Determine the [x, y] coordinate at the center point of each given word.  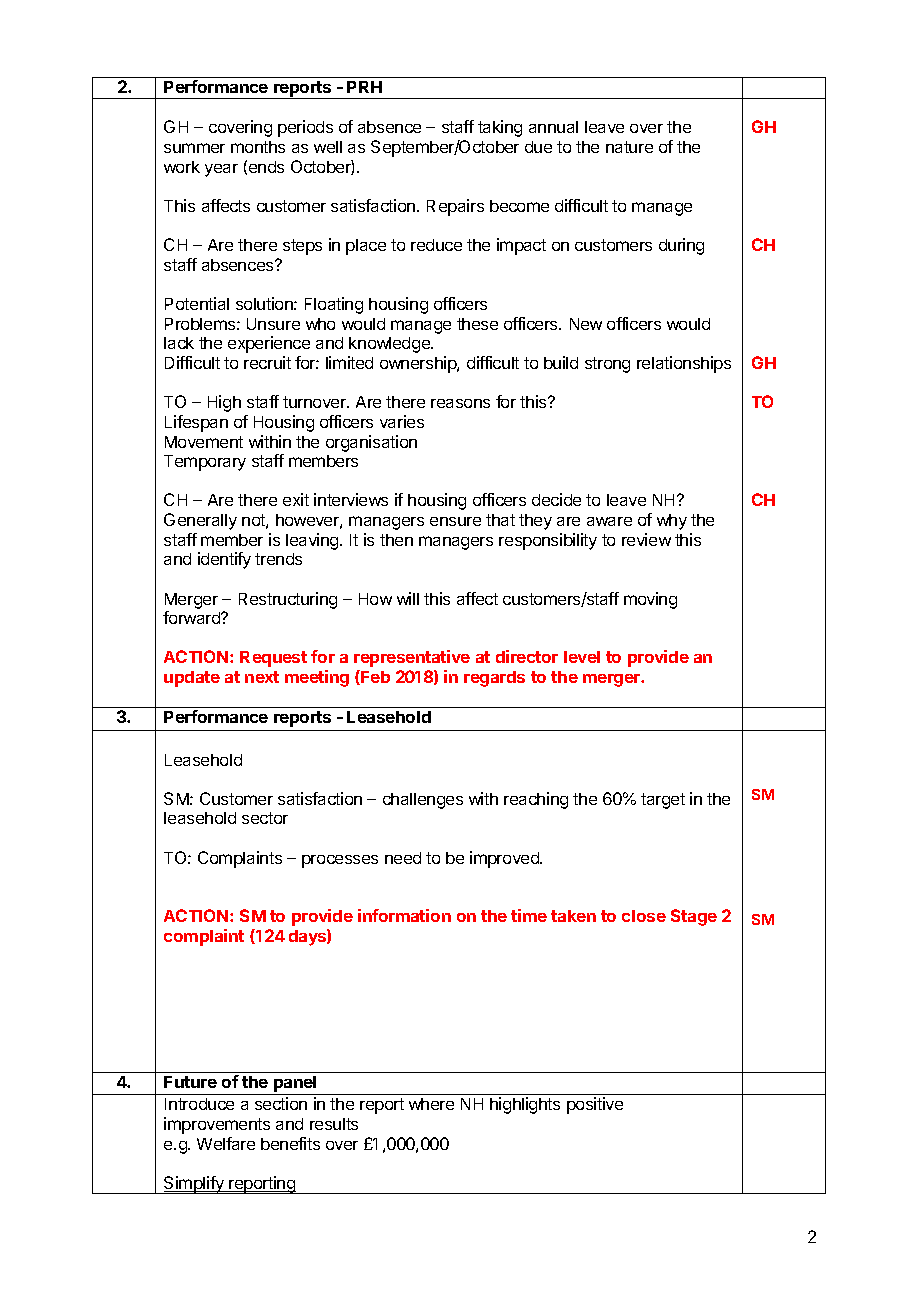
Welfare [226, 1143]
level [582, 657]
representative [412, 658]
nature [629, 147]
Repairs [455, 207]
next [262, 677]
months [258, 147]
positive [595, 1105]
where [431, 1104]
